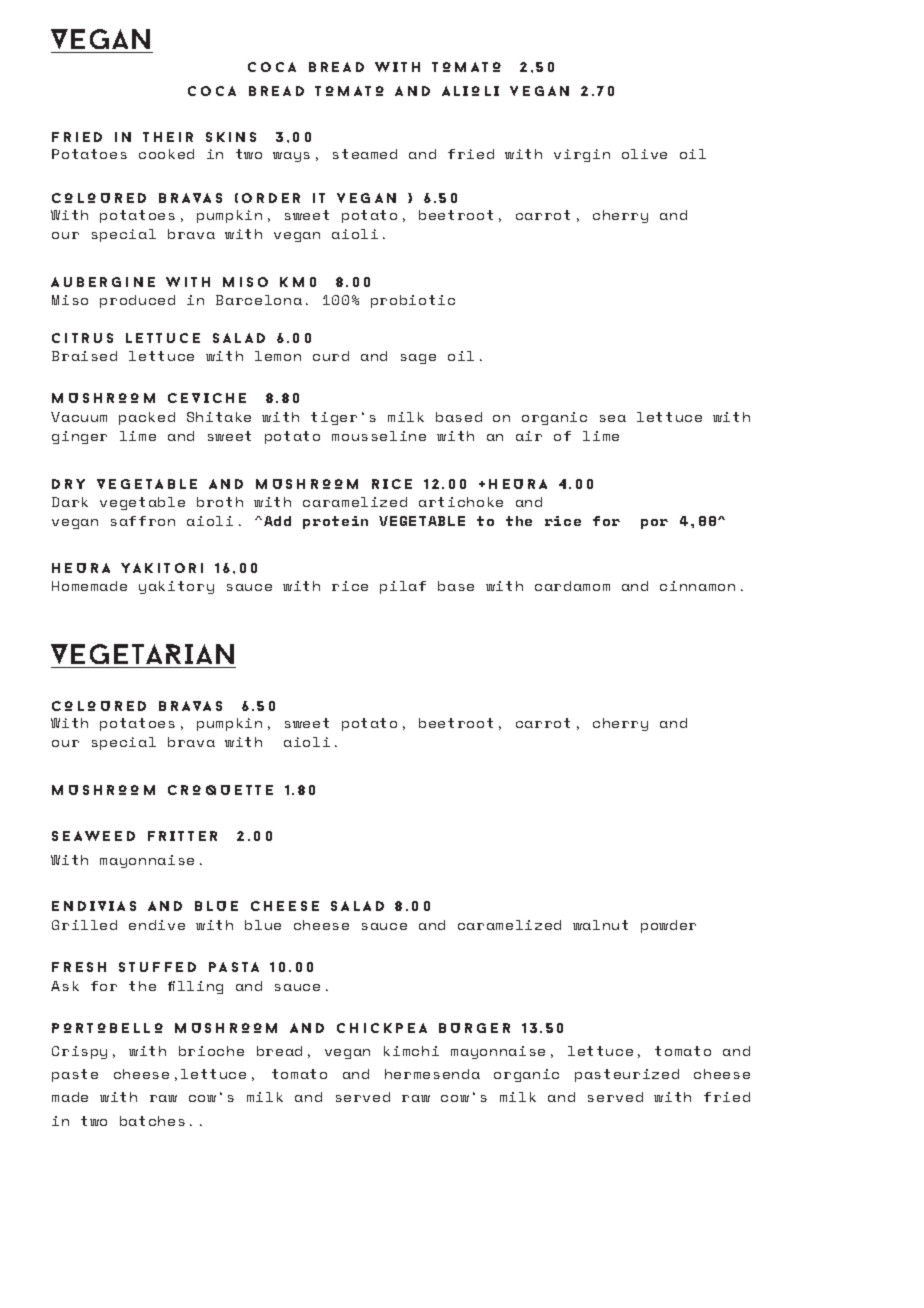 The height and width of the page is (1308, 924). Describe the element at coordinates (152, 1121) in the page. I see `batches` at that location.
